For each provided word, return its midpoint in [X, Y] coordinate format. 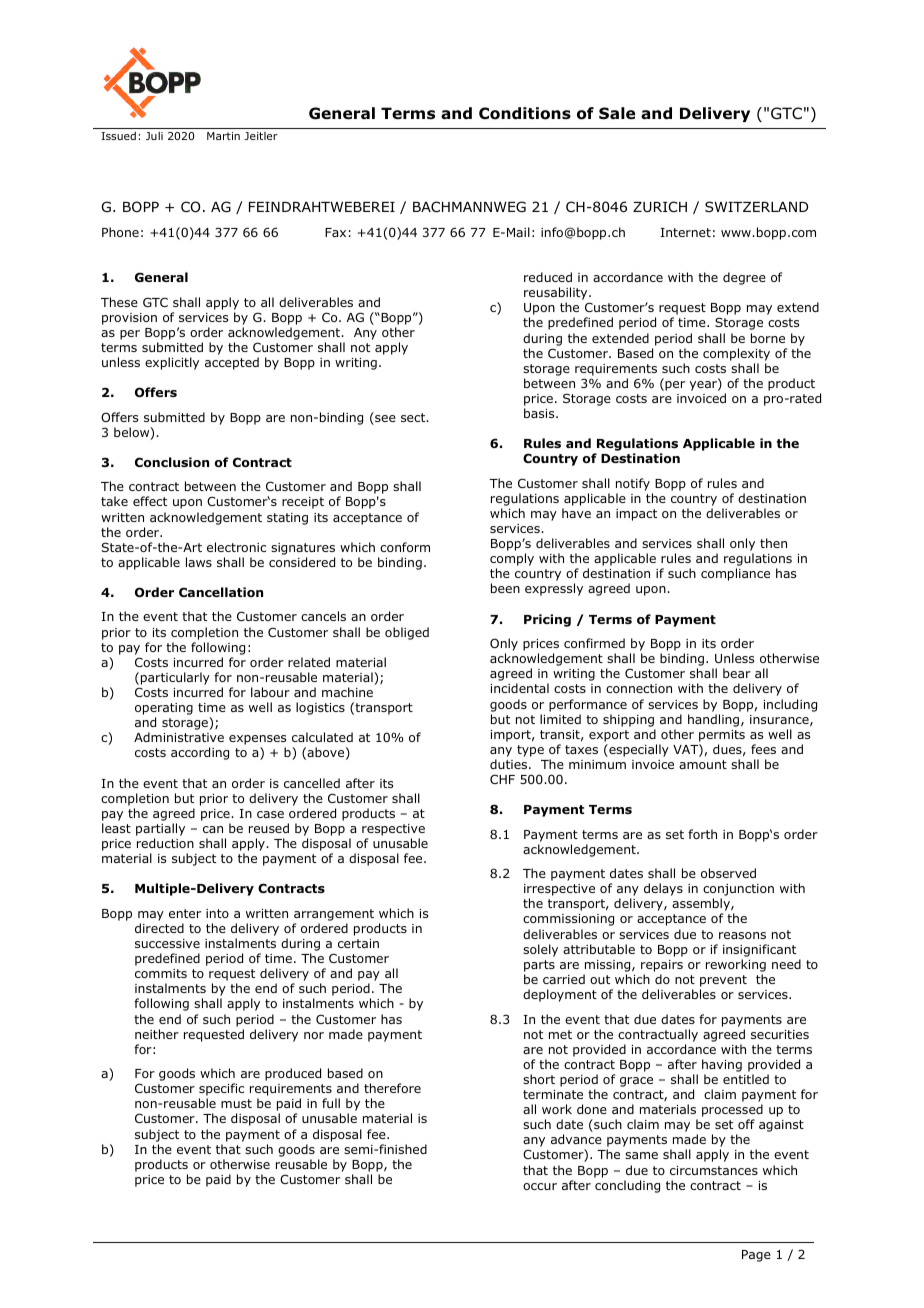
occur [540, 1186]
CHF [502, 779]
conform [405, 547]
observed [728, 873]
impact [636, 515]
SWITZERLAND [756, 206]
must [236, 1103]
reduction [165, 843]
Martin [223, 136]
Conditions [525, 113]
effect [150, 501]
